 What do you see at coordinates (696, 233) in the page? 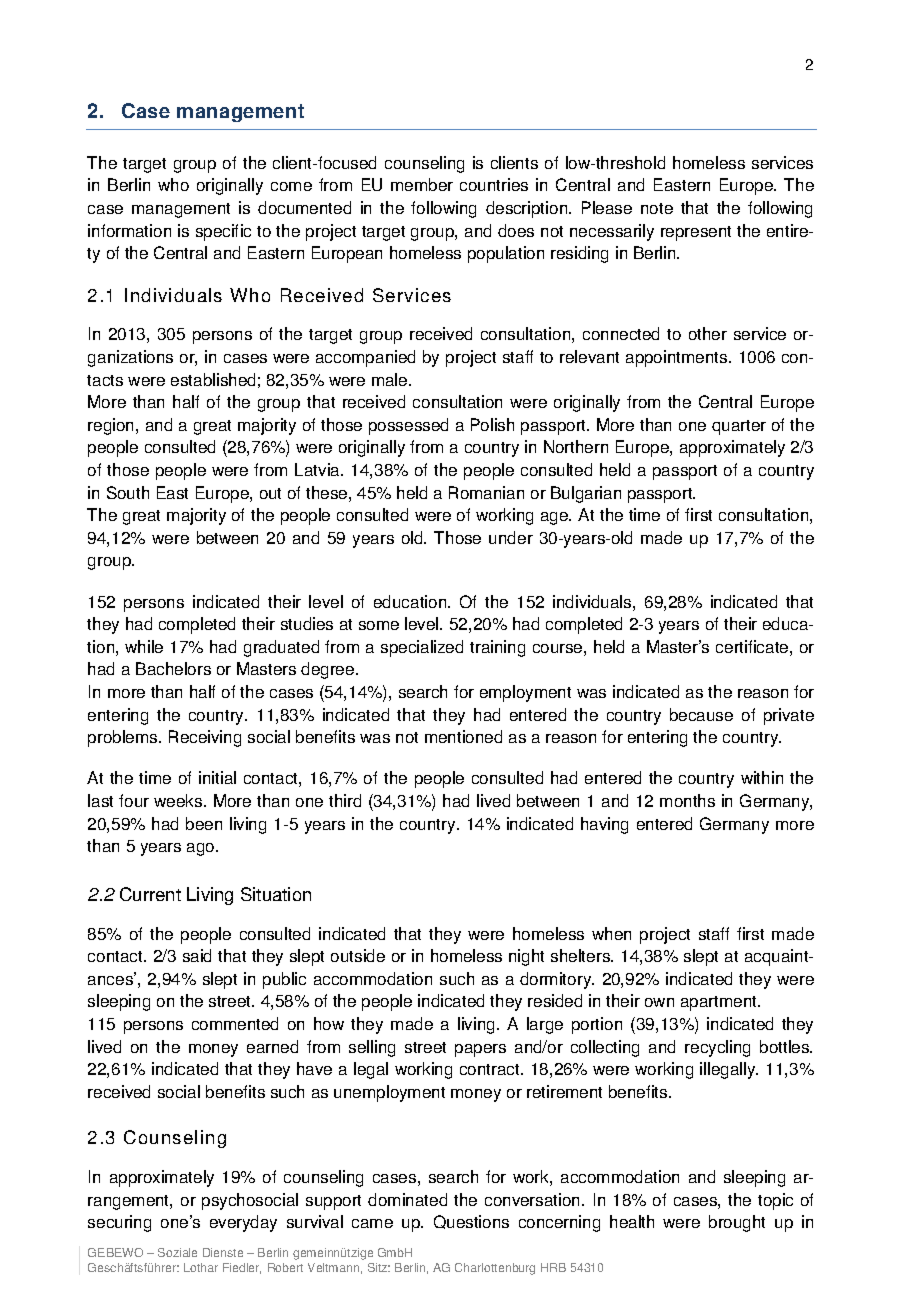
I see `represent` at bounding box center [696, 233].
